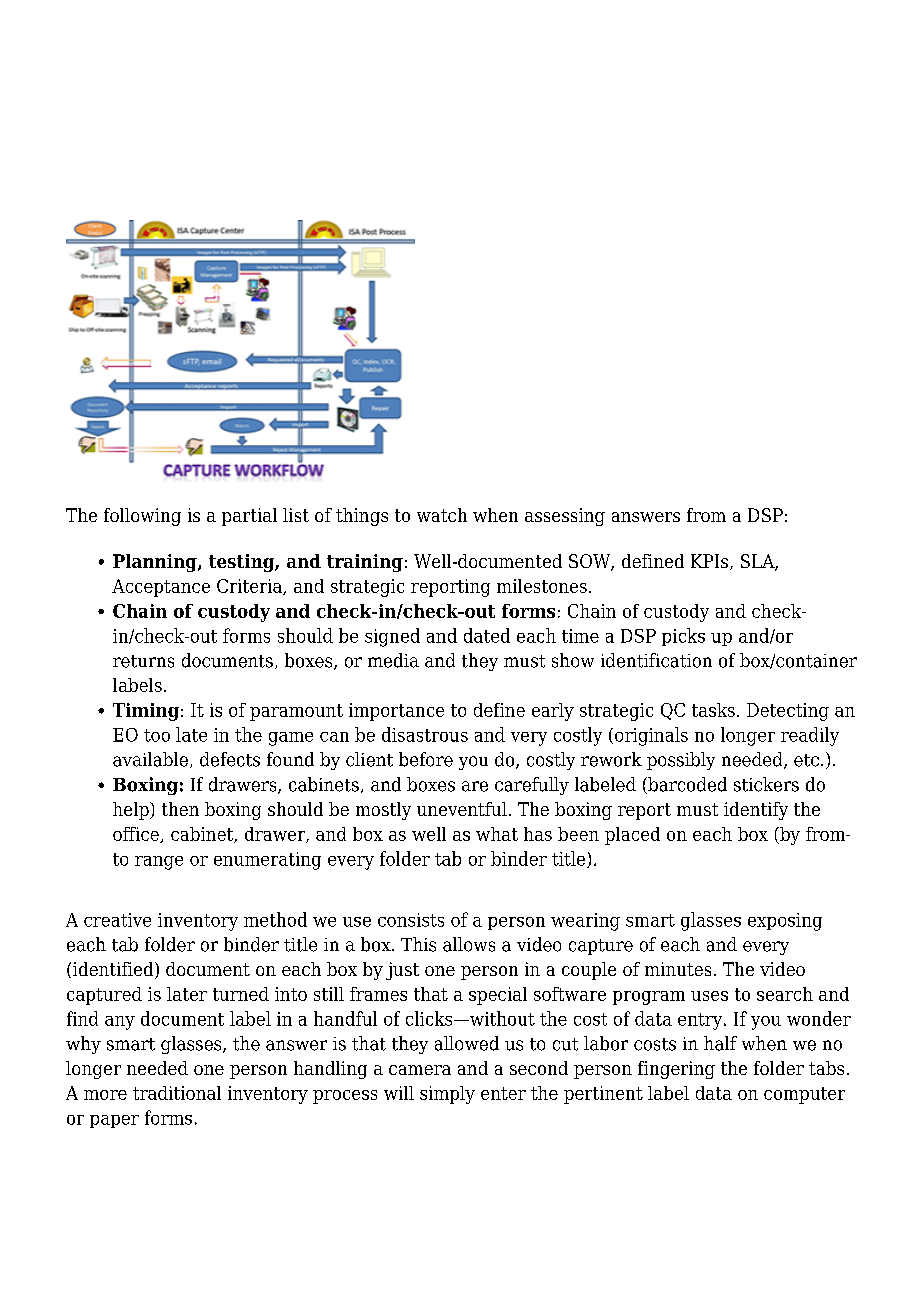 The image size is (924, 1308). What do you see at coordinates (678, 969) in the screenshot?
I see `minutes` at bounding box center [678, 969].
